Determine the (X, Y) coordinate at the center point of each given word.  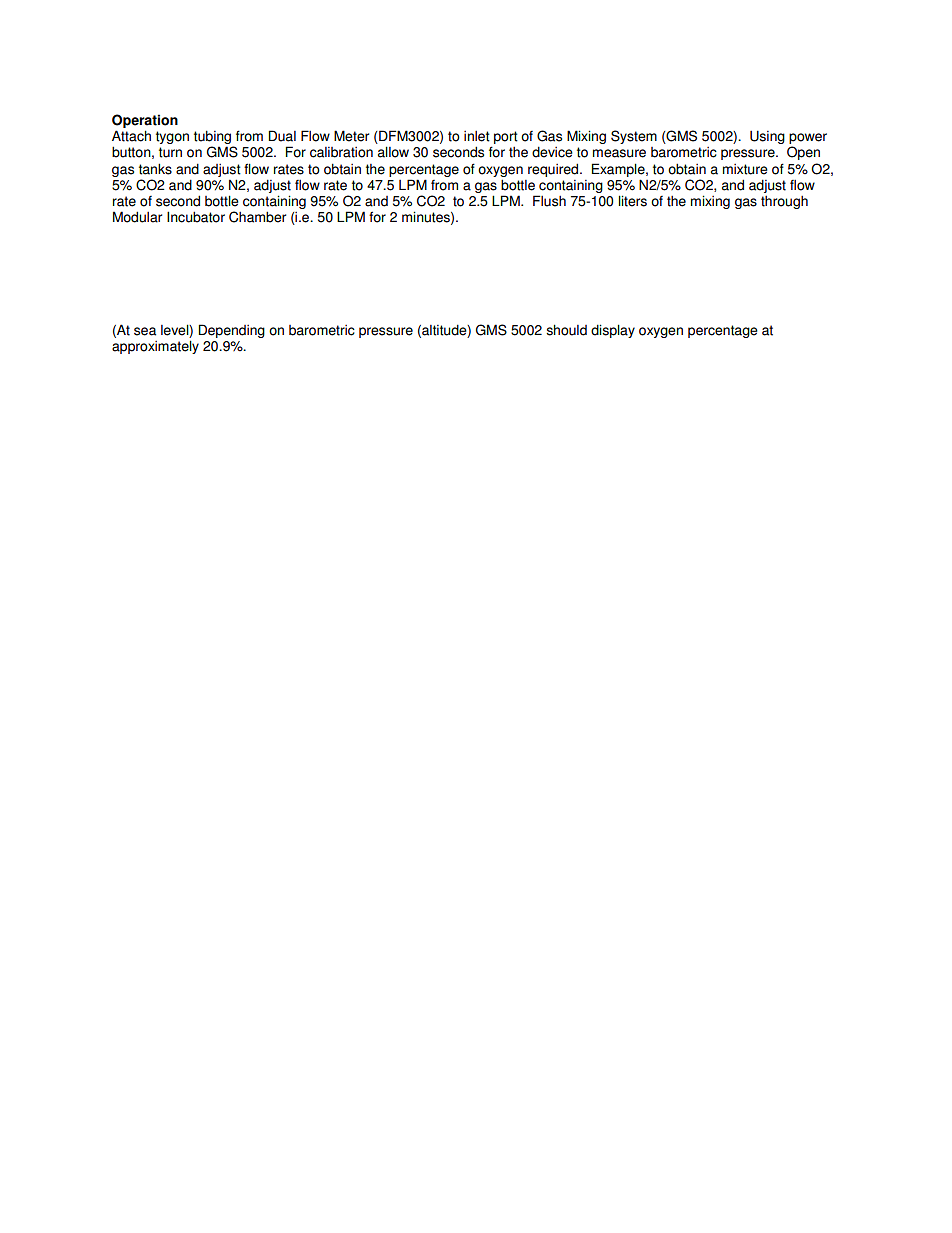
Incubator (196, 217)
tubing (213, 138)
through (784, 202)
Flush (549, 201)
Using (767, 137)
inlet (477, 136)
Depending (231, 331)
